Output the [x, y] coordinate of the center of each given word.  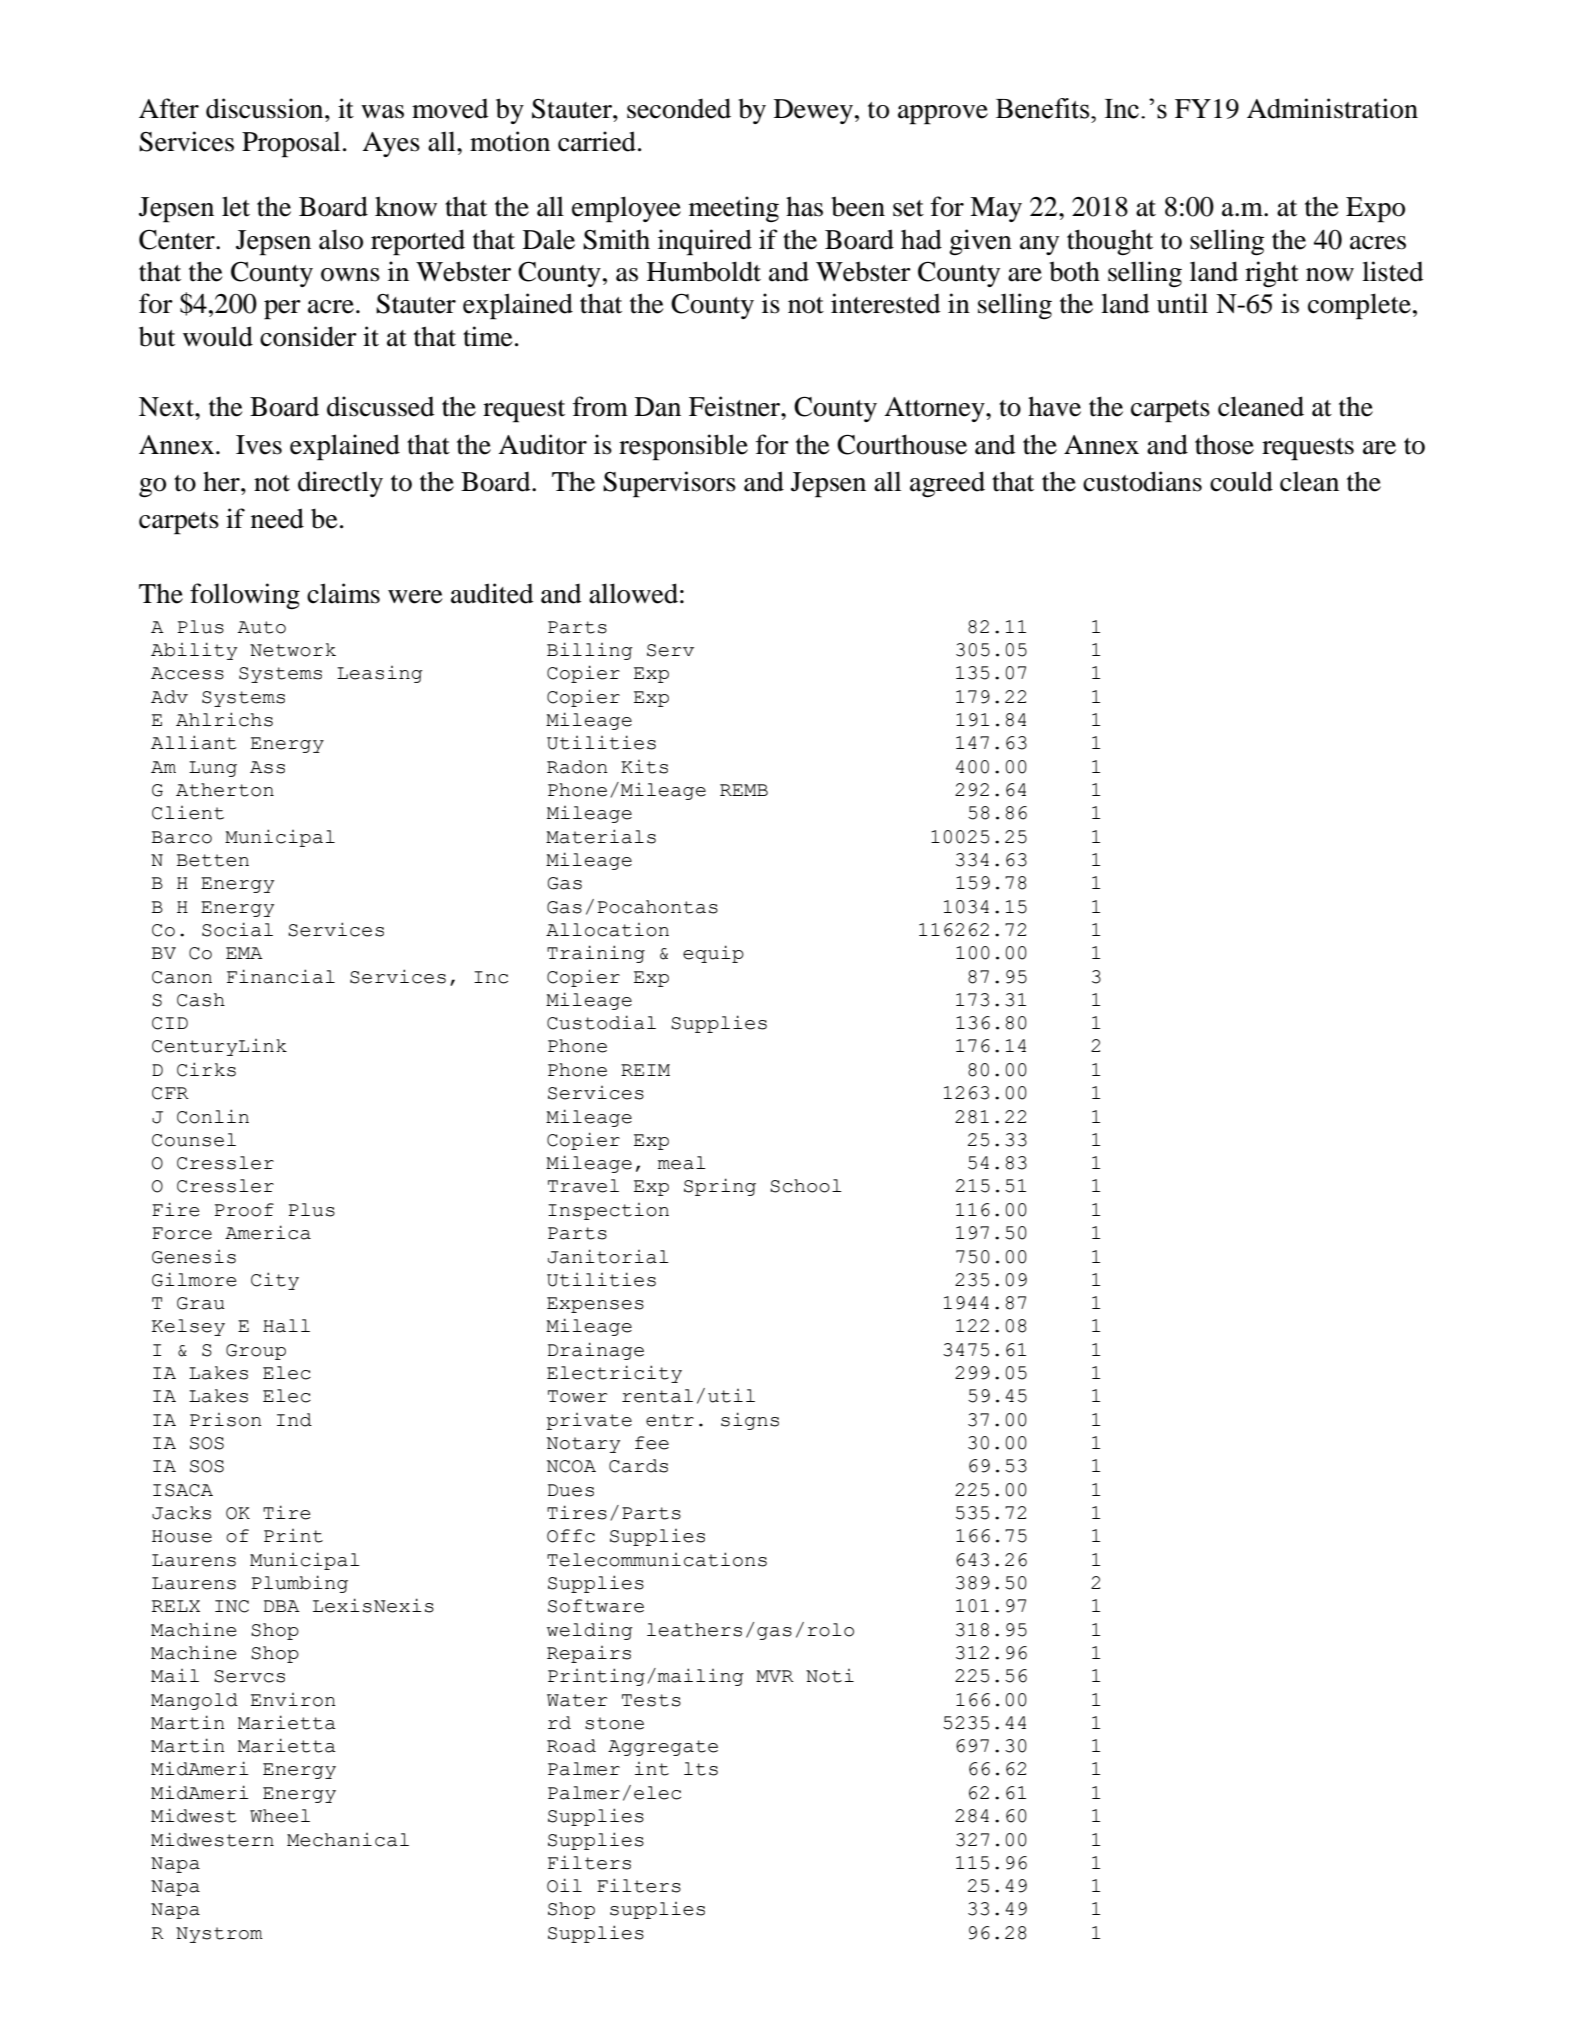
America [268, 1232]
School [806, 1186]
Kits [644, 767]
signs [750, 1421]
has [804, 206]
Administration [1332, 108]
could [1241, 481]
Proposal [291, 144]
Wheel [280, 1816]
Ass [267, 767]
